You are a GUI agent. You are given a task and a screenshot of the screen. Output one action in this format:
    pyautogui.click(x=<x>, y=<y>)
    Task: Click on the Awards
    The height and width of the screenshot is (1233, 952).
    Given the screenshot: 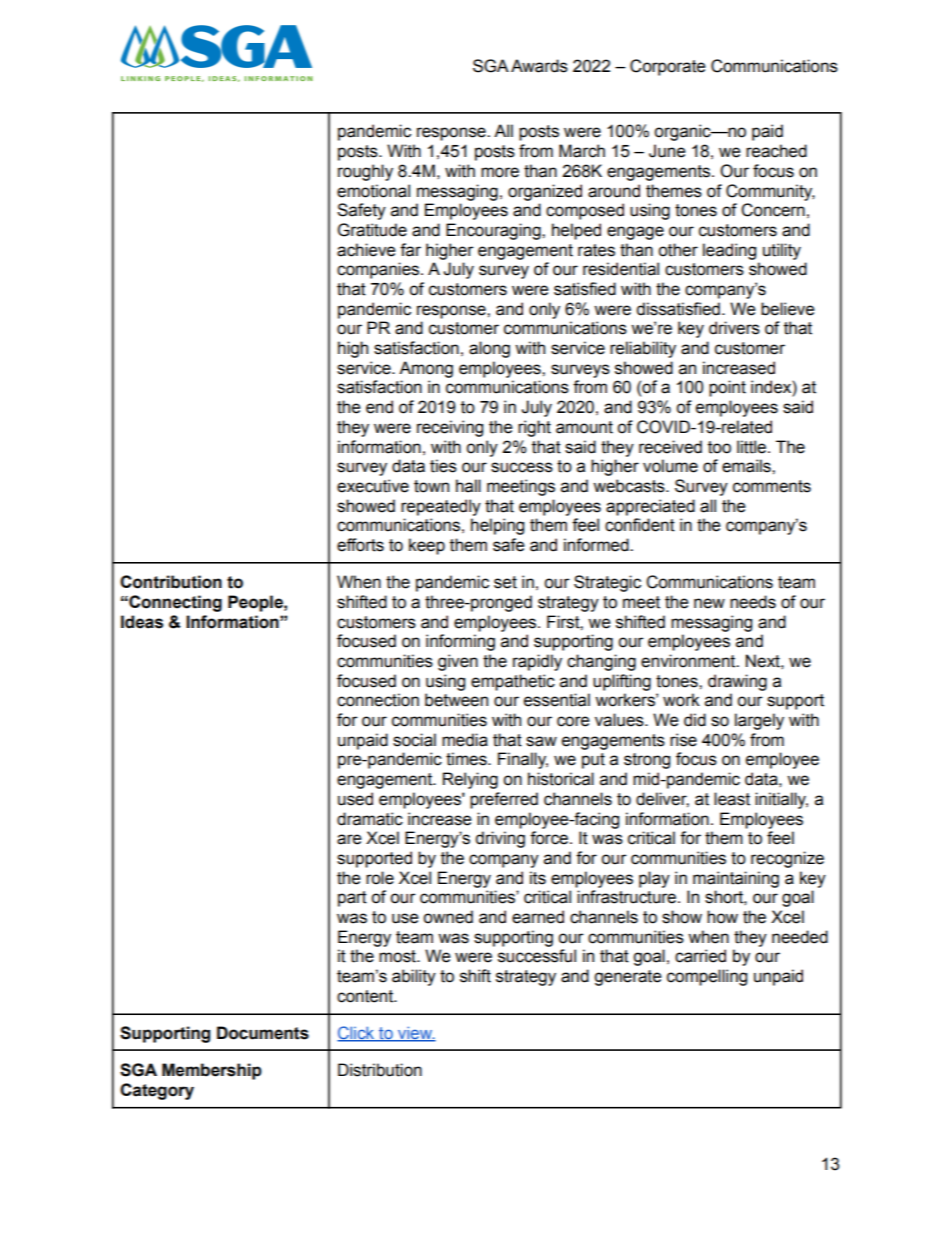 What is the action you would take?
    pyautogui.click(x=539, y=66)
